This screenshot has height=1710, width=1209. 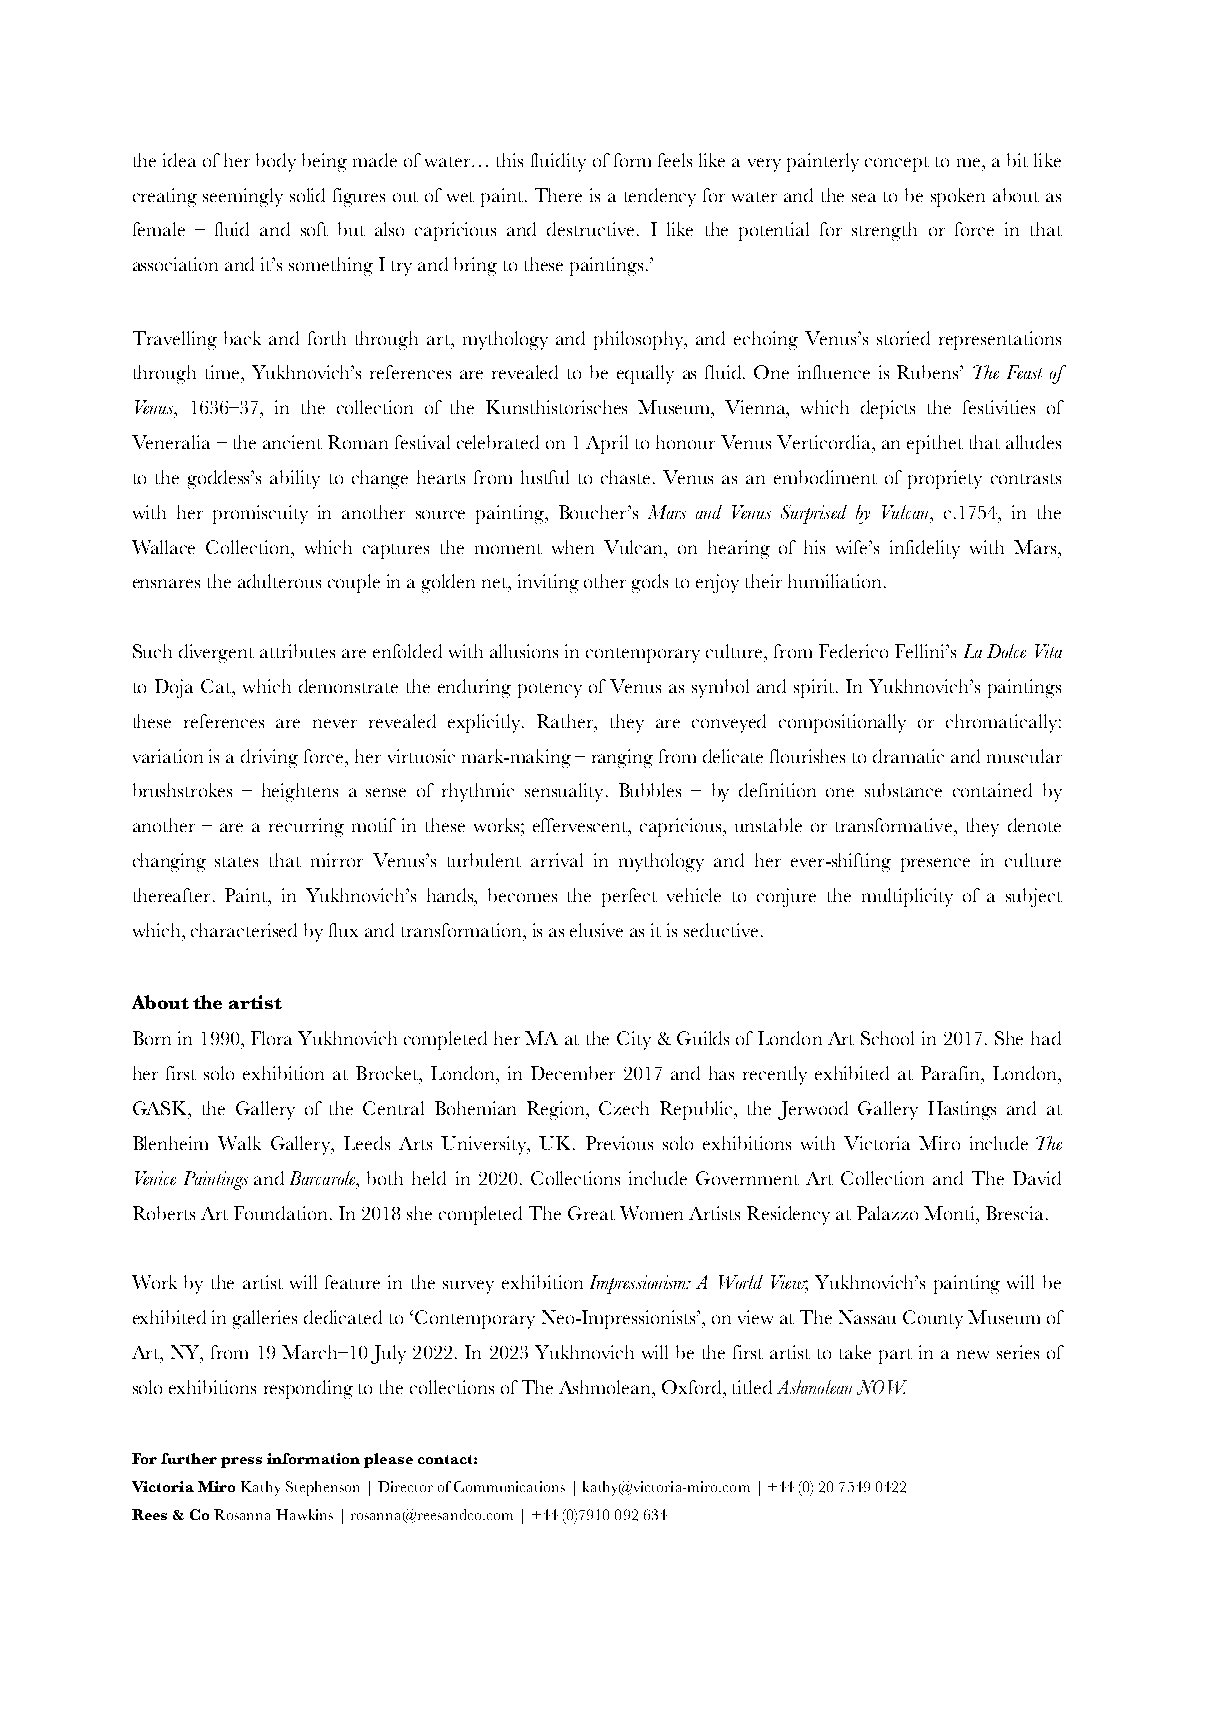 What do you see at coordinates (935, 865) in the screenshot?
I see `presence` at bounding box center [935, 865].
